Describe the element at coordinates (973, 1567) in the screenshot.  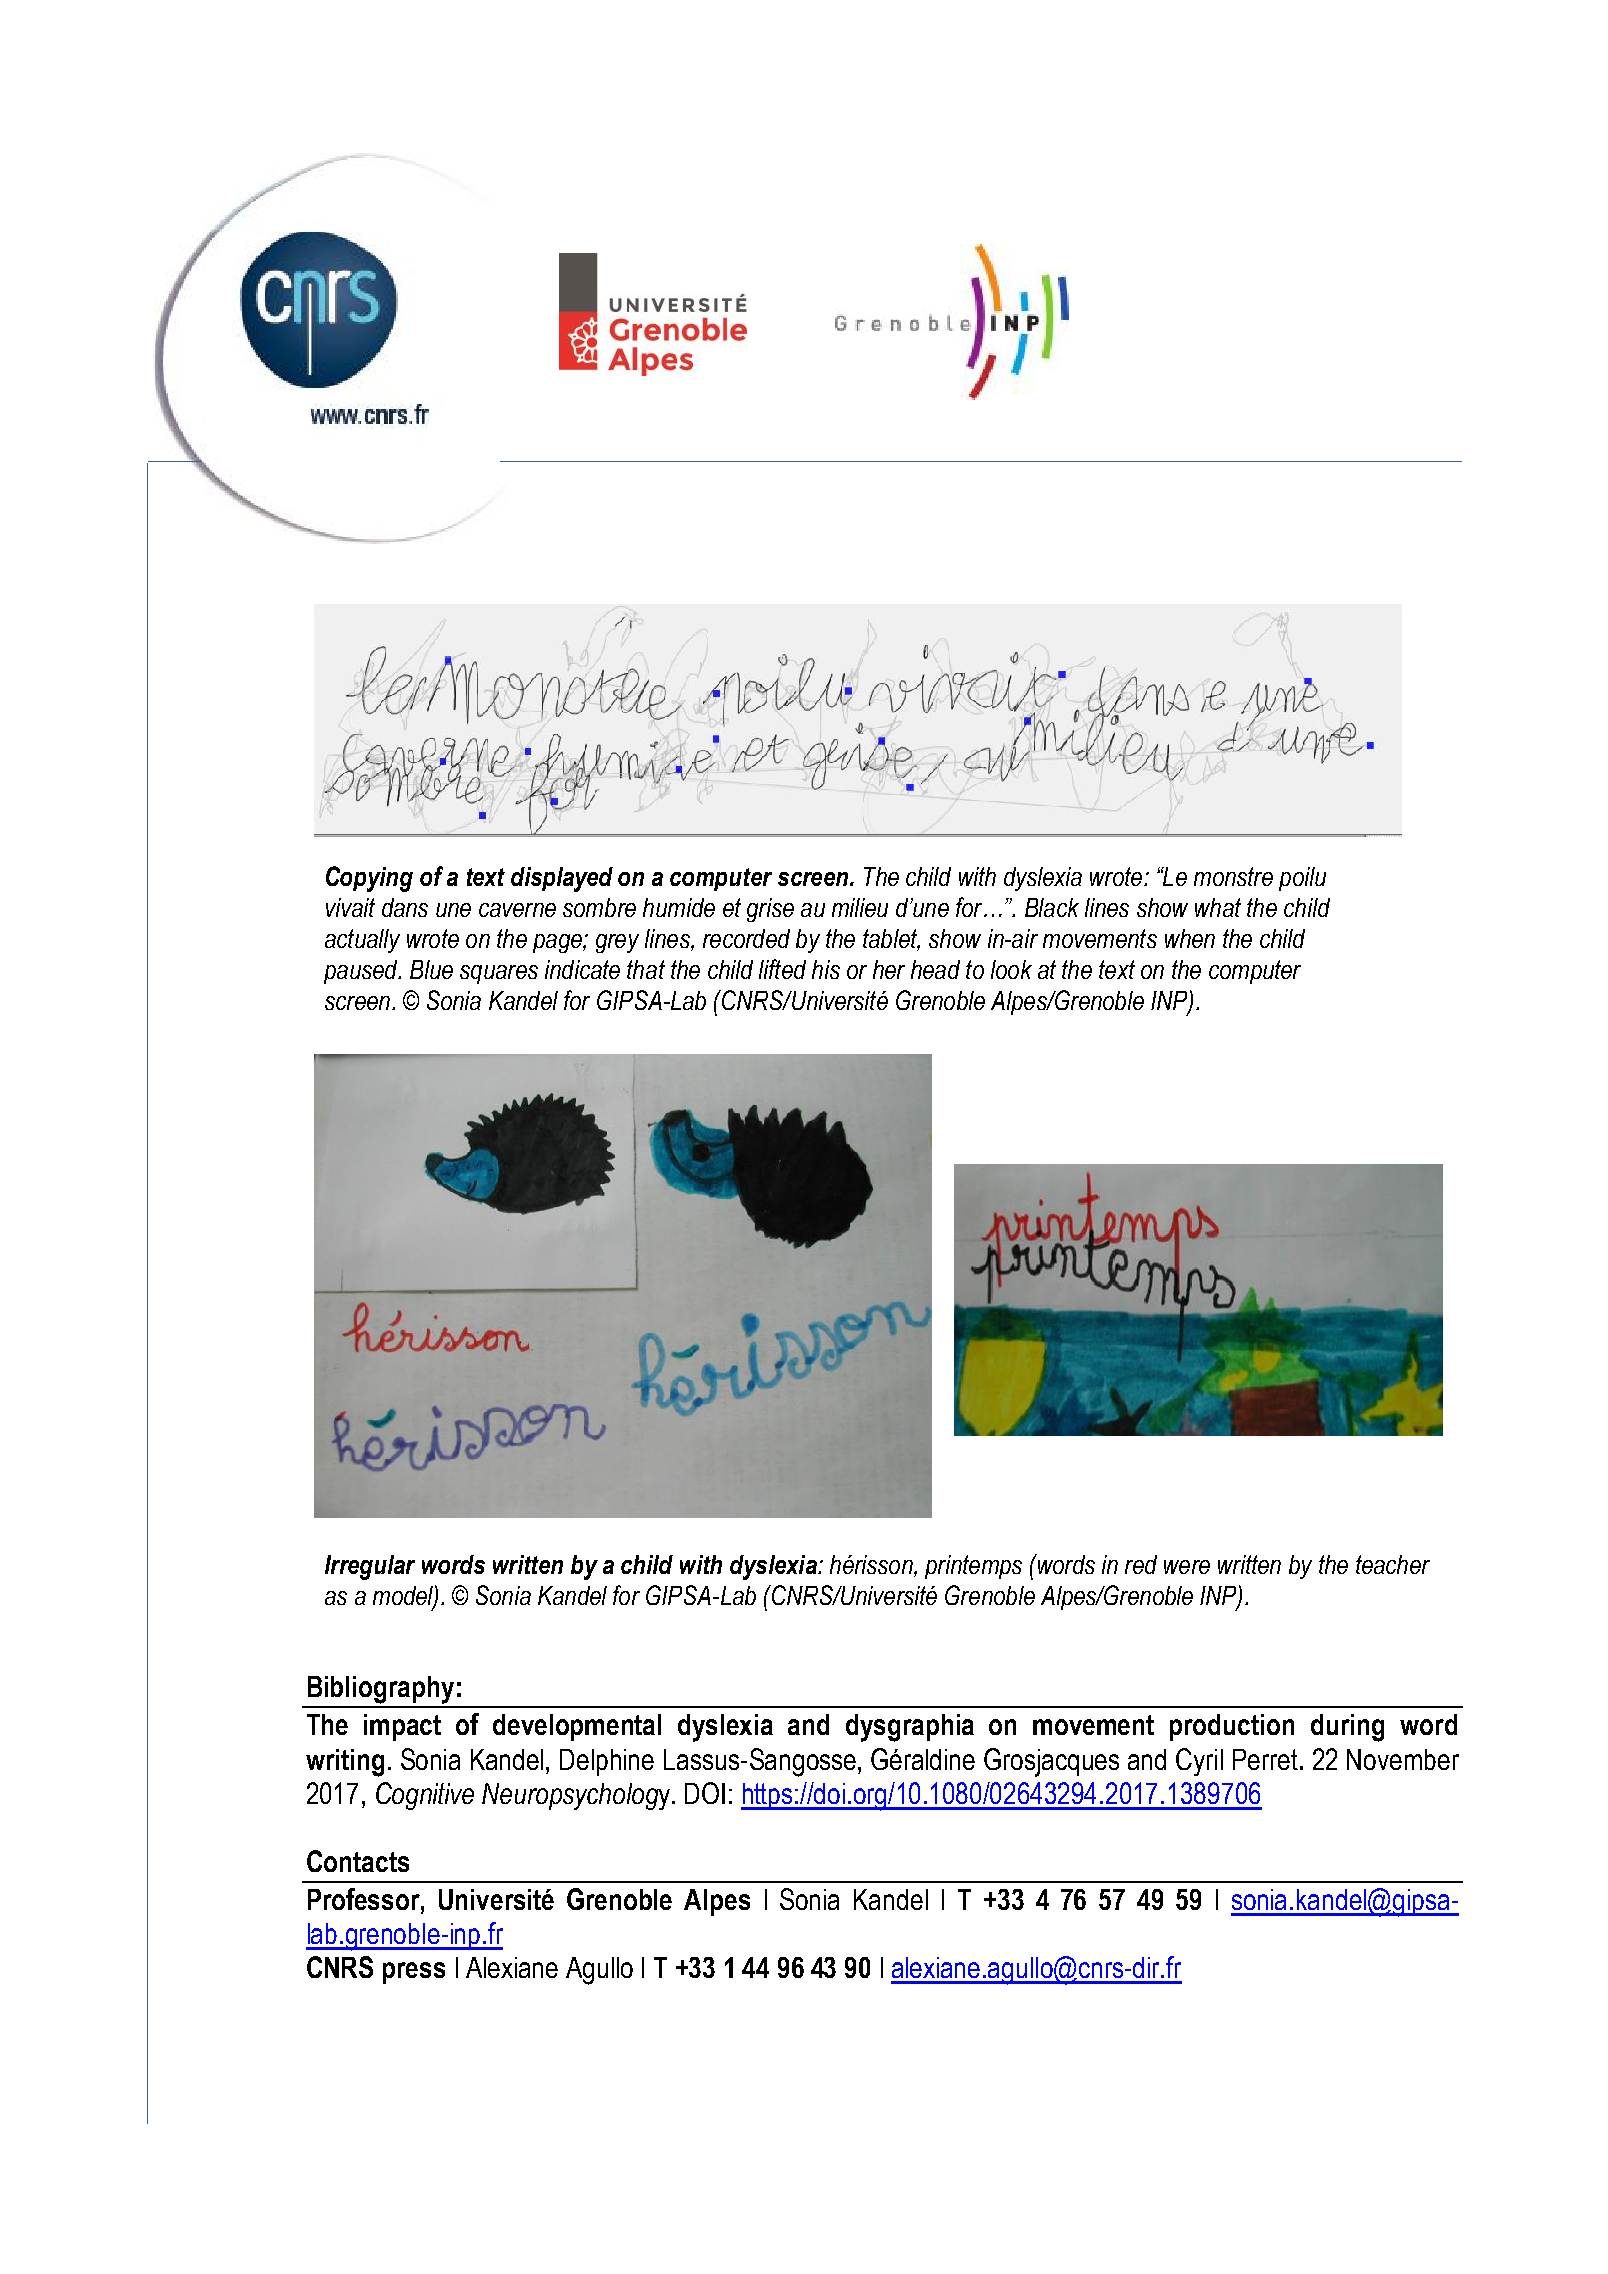
I see `printemps` at that location.
